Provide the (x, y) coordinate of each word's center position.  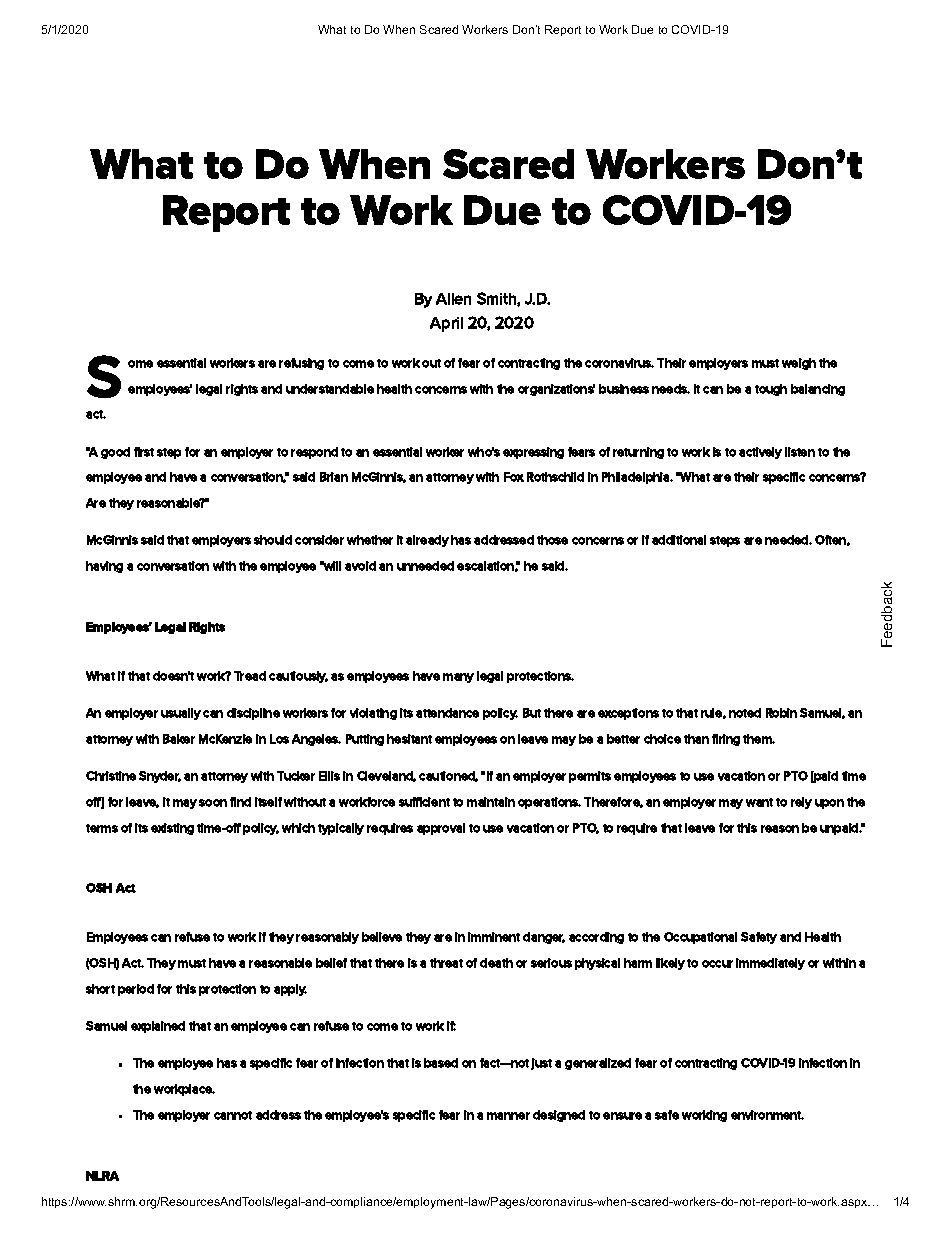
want (759, 802)
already (427, 541)
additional (679, 540)
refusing (301, 364)
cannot (233, 1115)
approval (441, 829)
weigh (799, 364)
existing (172, 829)
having (104, 567)
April (446, 324)
